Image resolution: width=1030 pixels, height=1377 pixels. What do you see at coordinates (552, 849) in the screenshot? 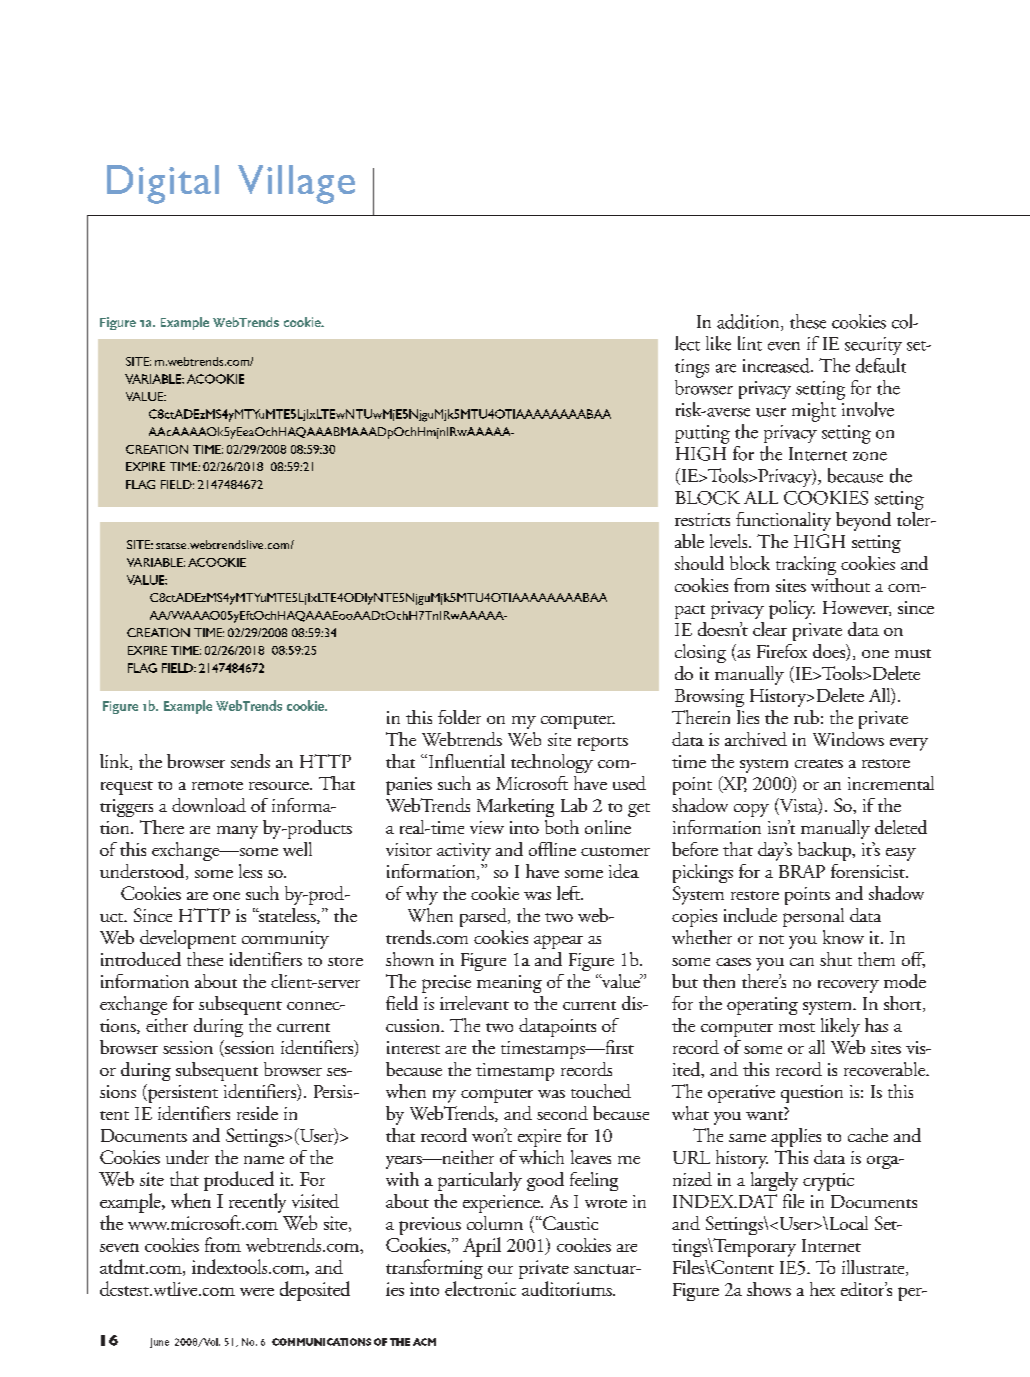
I see `offline` at bounding box center [552, 849].
